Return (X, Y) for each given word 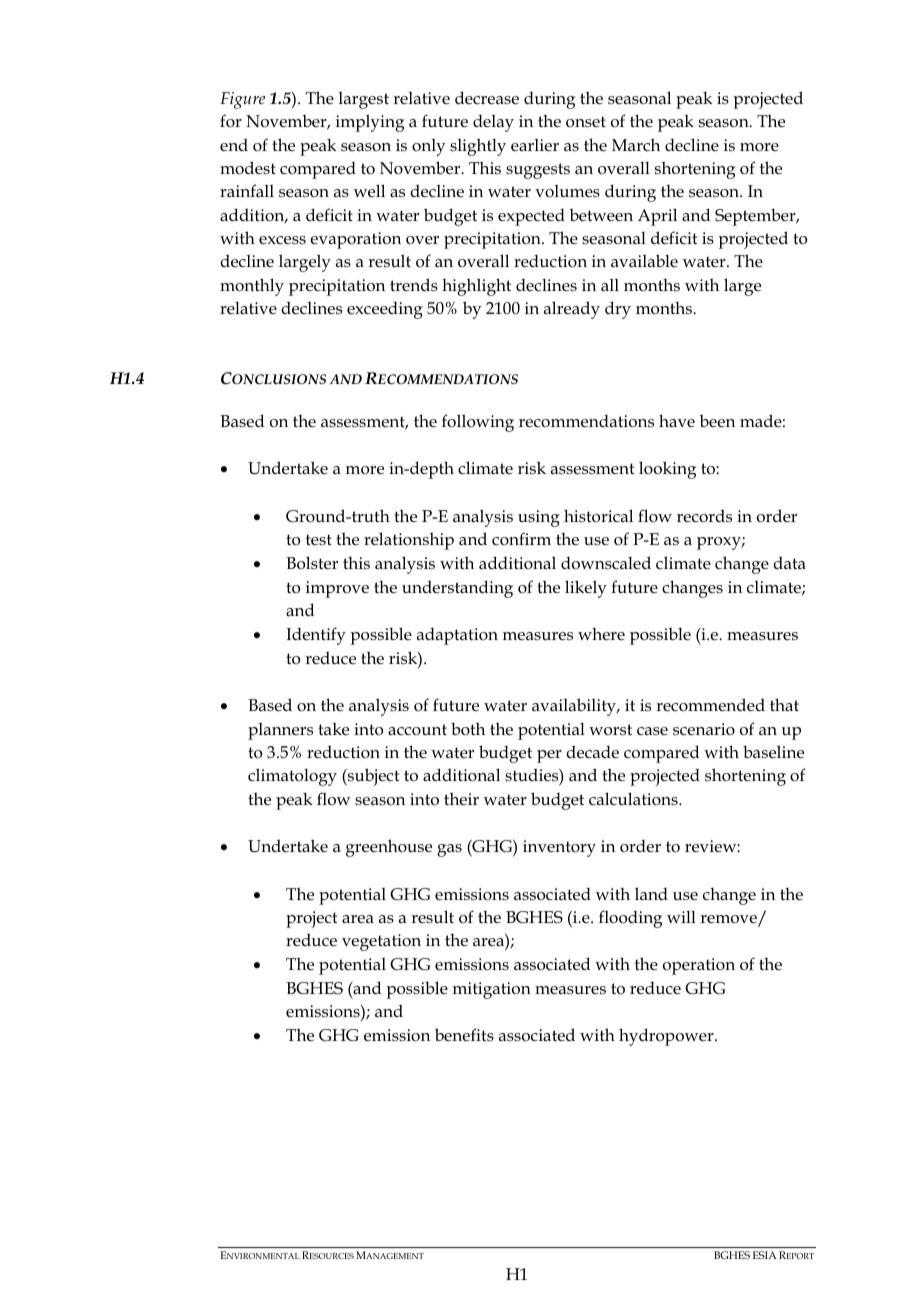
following (478, 423)
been (717, 421)
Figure (242, 100)
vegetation (381, 942)
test (319, 539)
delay (493, 123)
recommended (710, 705)
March (636, 144)
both (468, 728)
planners (280, 731)
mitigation (492, 990)
